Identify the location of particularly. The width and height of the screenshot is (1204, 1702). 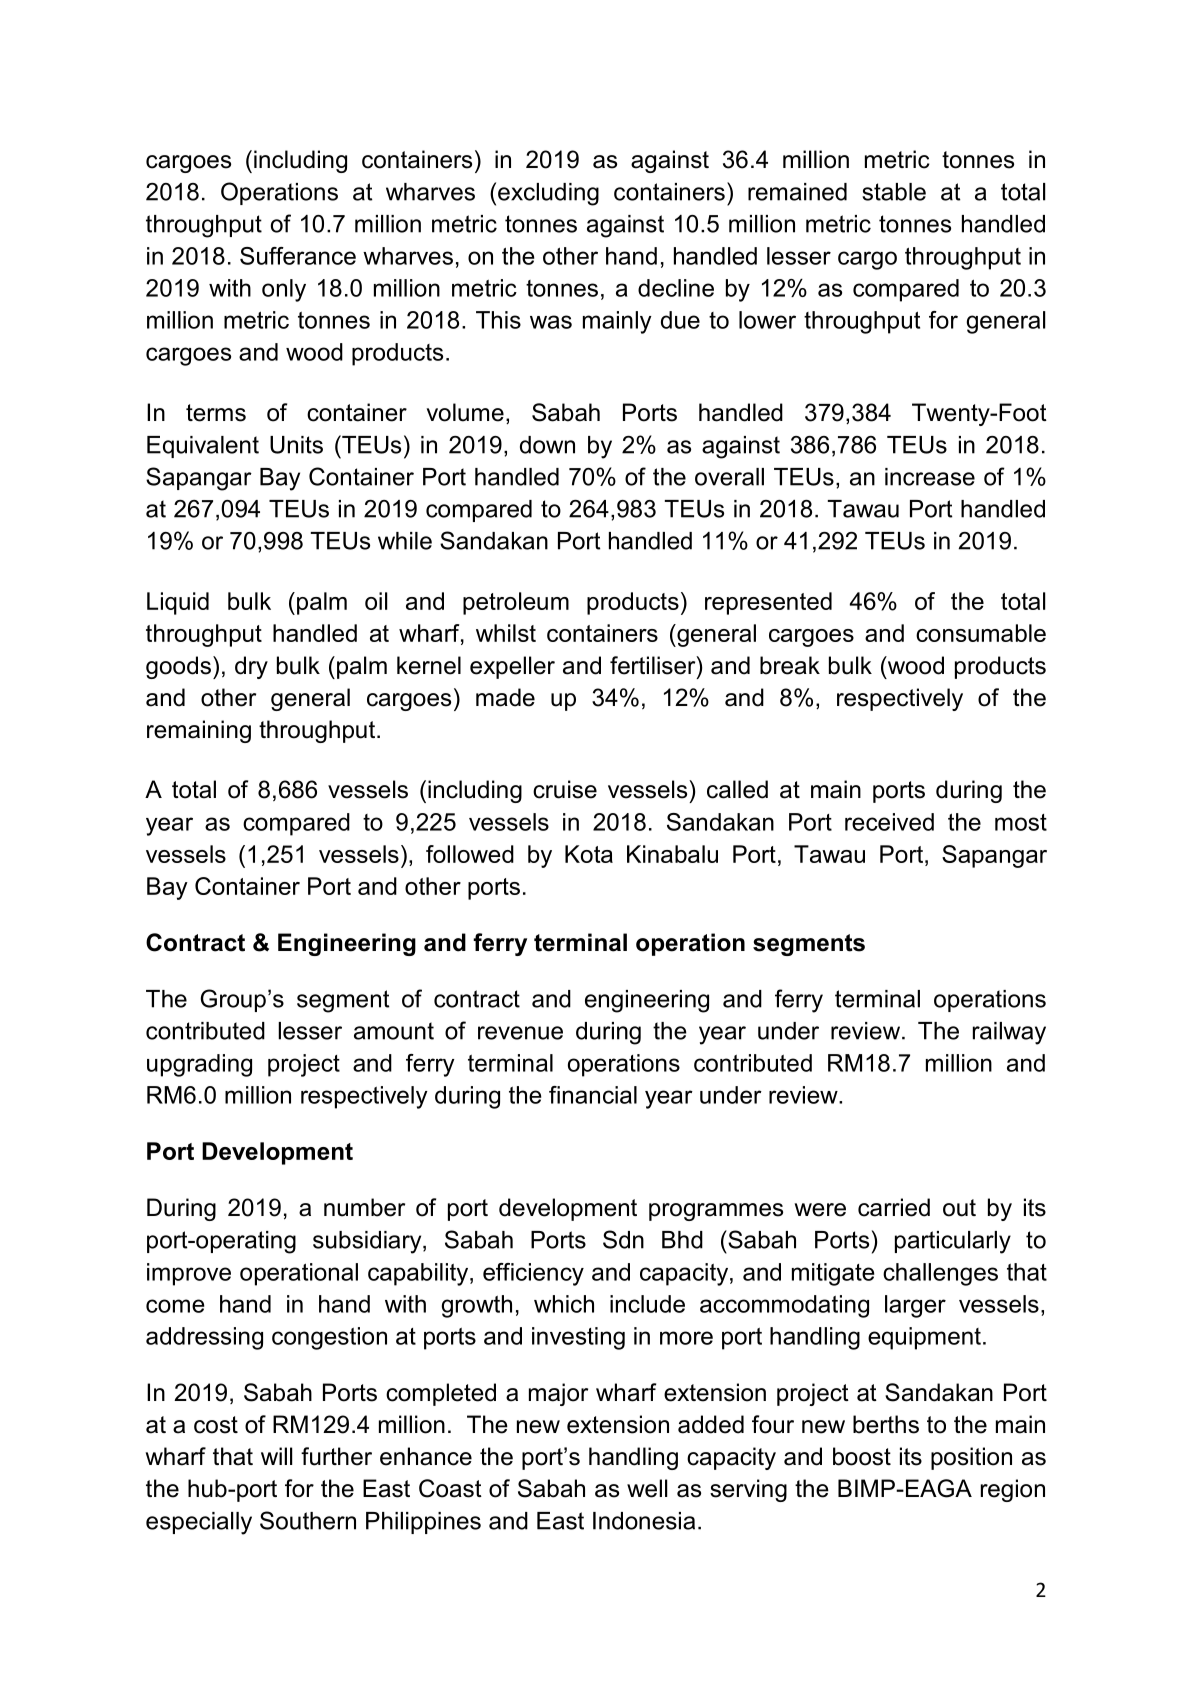
(953, 1242).
